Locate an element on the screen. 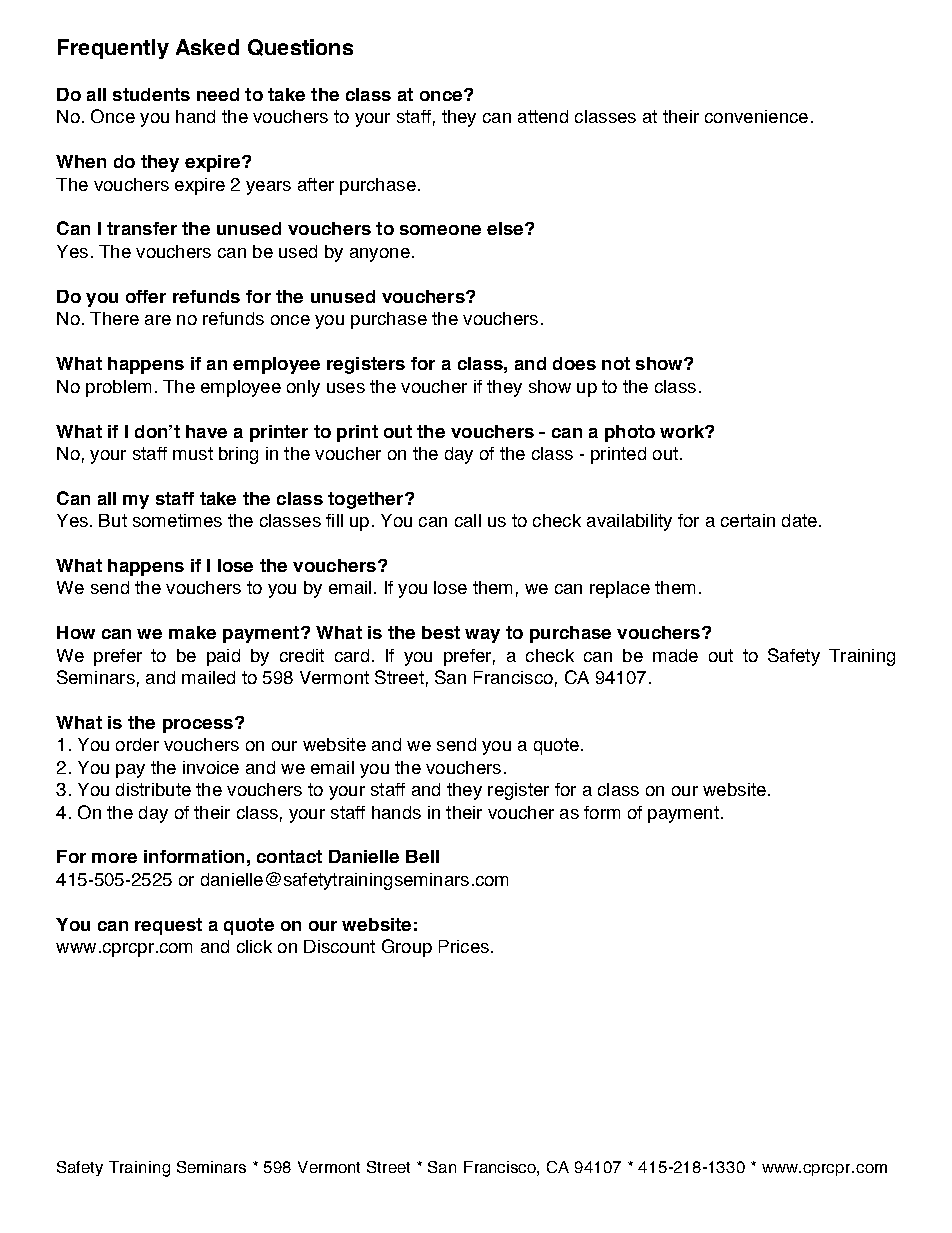  not is located at coordinates (616, 363).
